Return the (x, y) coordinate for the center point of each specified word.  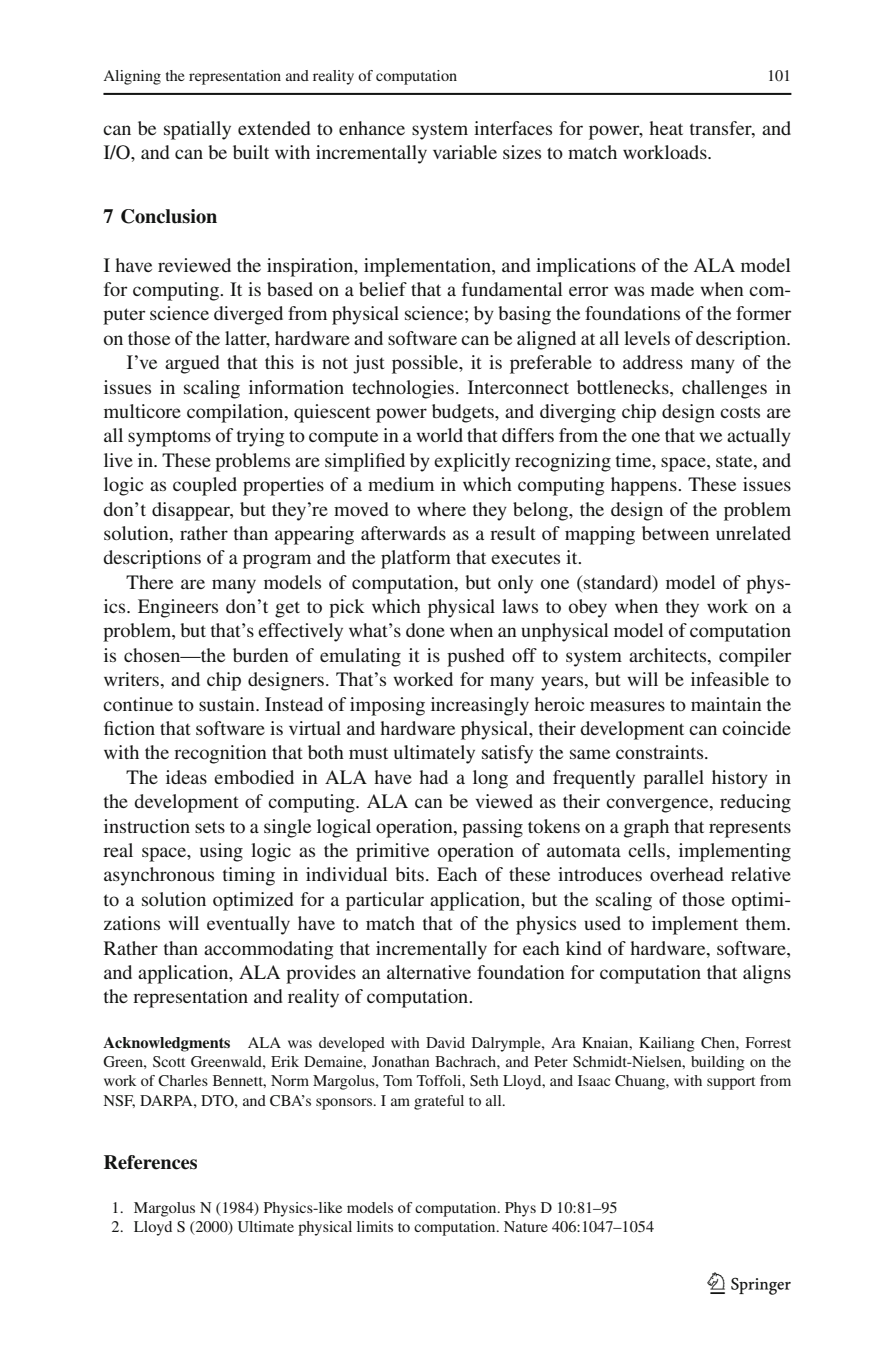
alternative (429, 972)
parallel (673, 779)
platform (416, 559)
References (150, 1162)
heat (666, 128)
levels (647, 338)
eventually (248, 925)
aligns (767, 974)
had (433, 777)
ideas (186, 777)
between (675, 533)
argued (192, 364)
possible (426, 364)
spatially (197, 130)
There (149, 582)
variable (465, 152)
